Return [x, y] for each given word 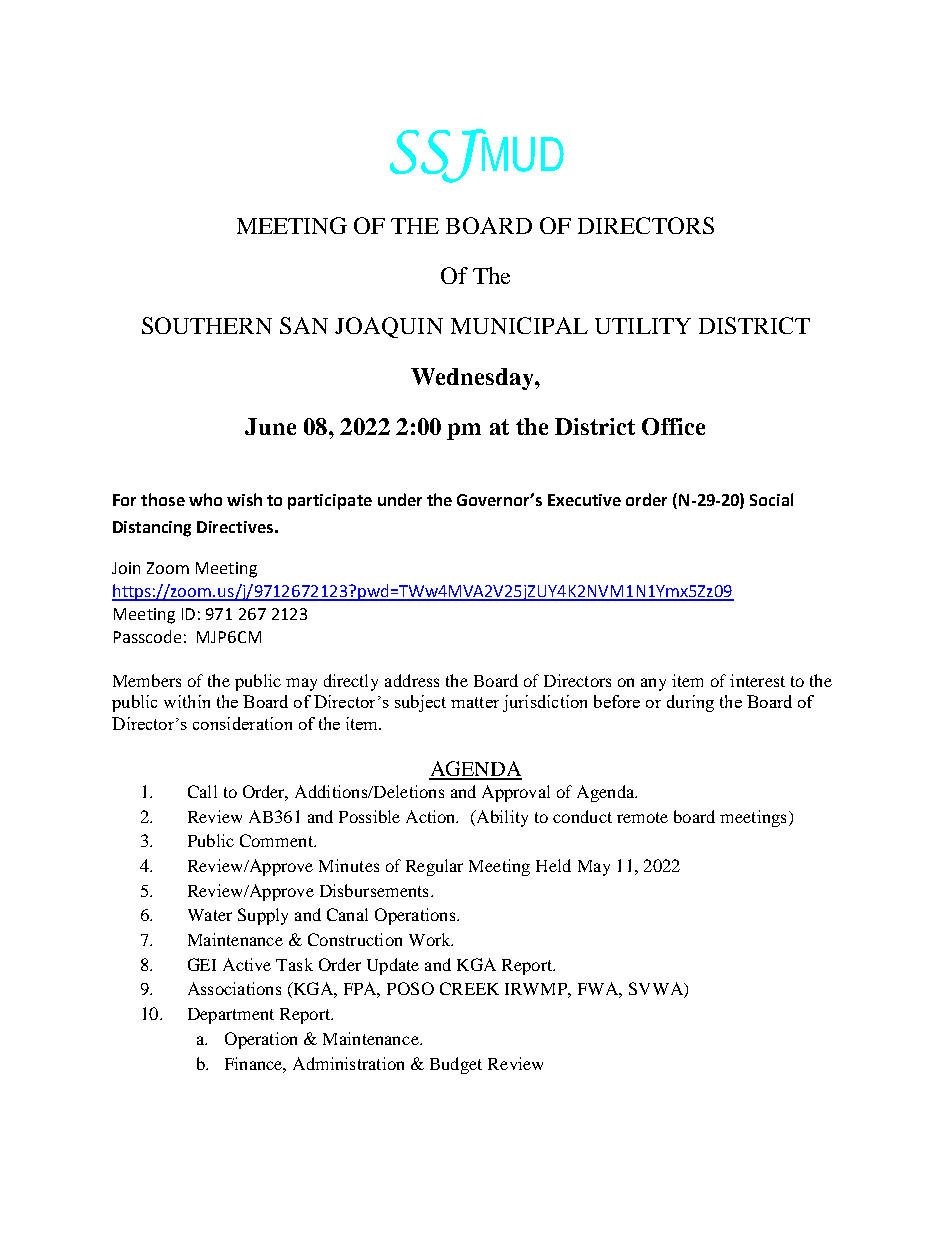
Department [231, 1016]
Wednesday [473, 379]
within [187, 701]
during [690, 703]
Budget [456, 1065]
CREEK [469, 988]
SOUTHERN [207, 325]
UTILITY [643, 326]
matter [475, 702]
